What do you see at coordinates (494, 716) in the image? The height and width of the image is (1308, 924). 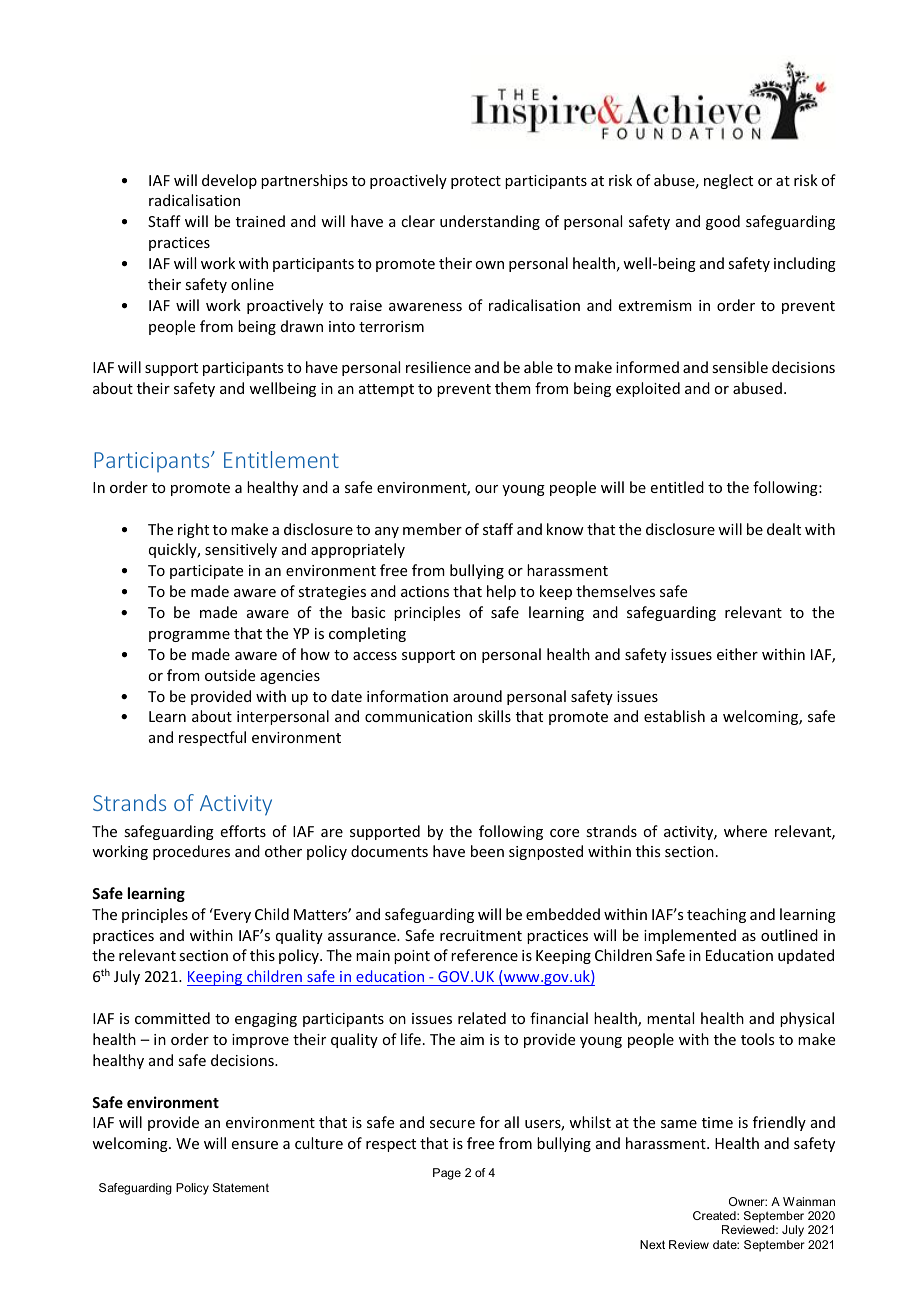 I see `skills` at bounding box center [494, 716].
